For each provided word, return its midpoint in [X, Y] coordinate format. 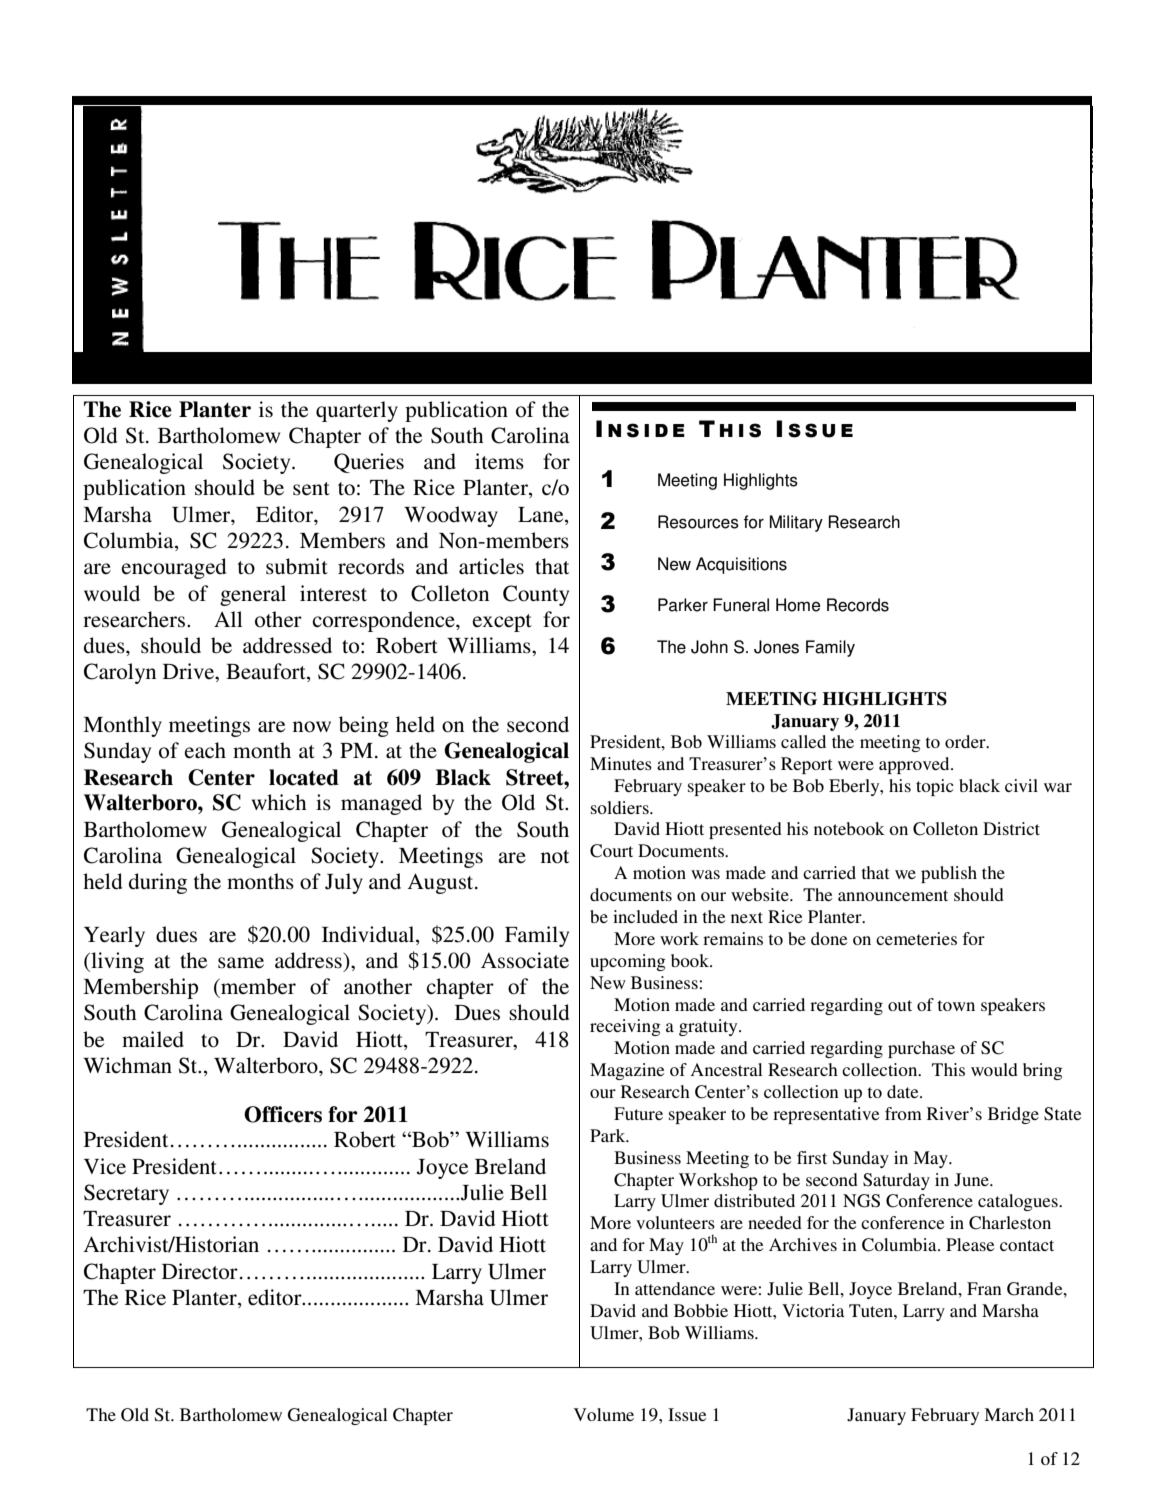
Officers [283, 1114]
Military [796, 523]
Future [638, 1113]
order [966, 741]
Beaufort [267, 672]
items [499, 461]
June [972, 1180]
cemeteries [916, 938]
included [645, 916]
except [502, 623]
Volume [604, 1414]
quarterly [357, 411]
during [158, 883]
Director [200, 1271]
